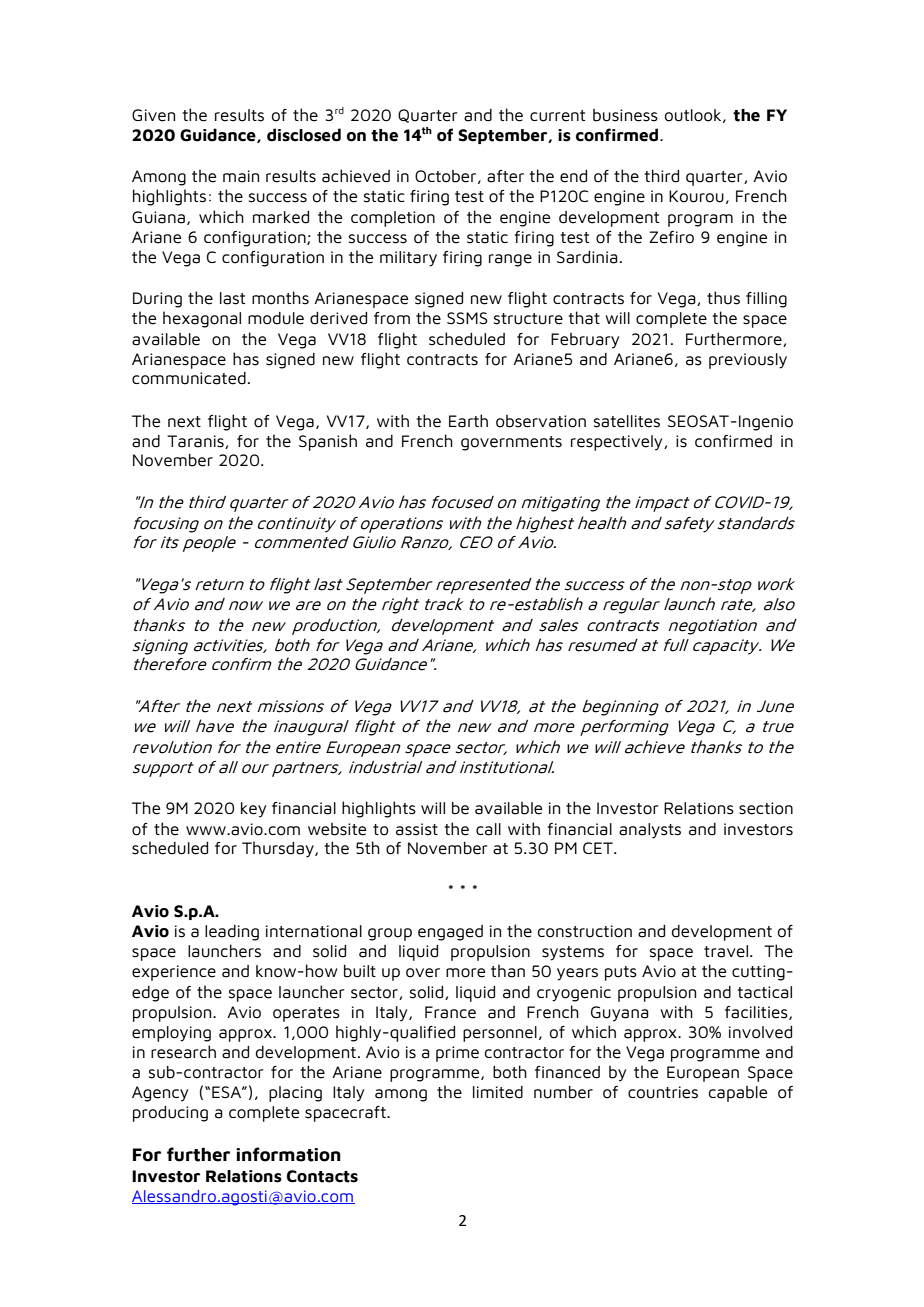  I want to click on information, so click(288, 1154).
